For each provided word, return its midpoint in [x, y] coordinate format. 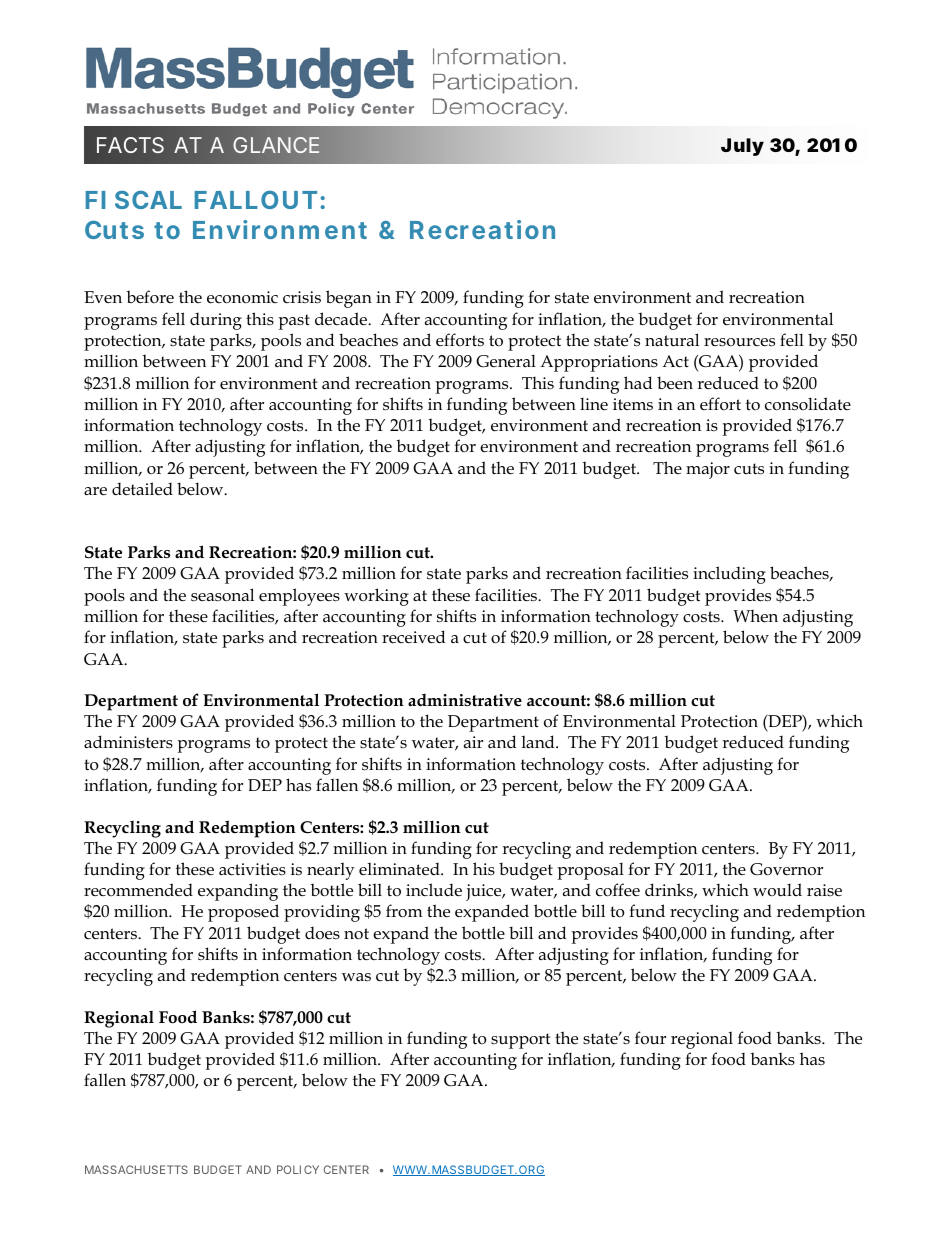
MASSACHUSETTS [136, 1169]
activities [252, 869]
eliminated [400, 869]
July [742, 147]
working [376, 597]
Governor [786, 869]
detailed [142, 489]
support [520, 1041]
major [708, 470]
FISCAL [134, 200]
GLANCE [276, 145]
